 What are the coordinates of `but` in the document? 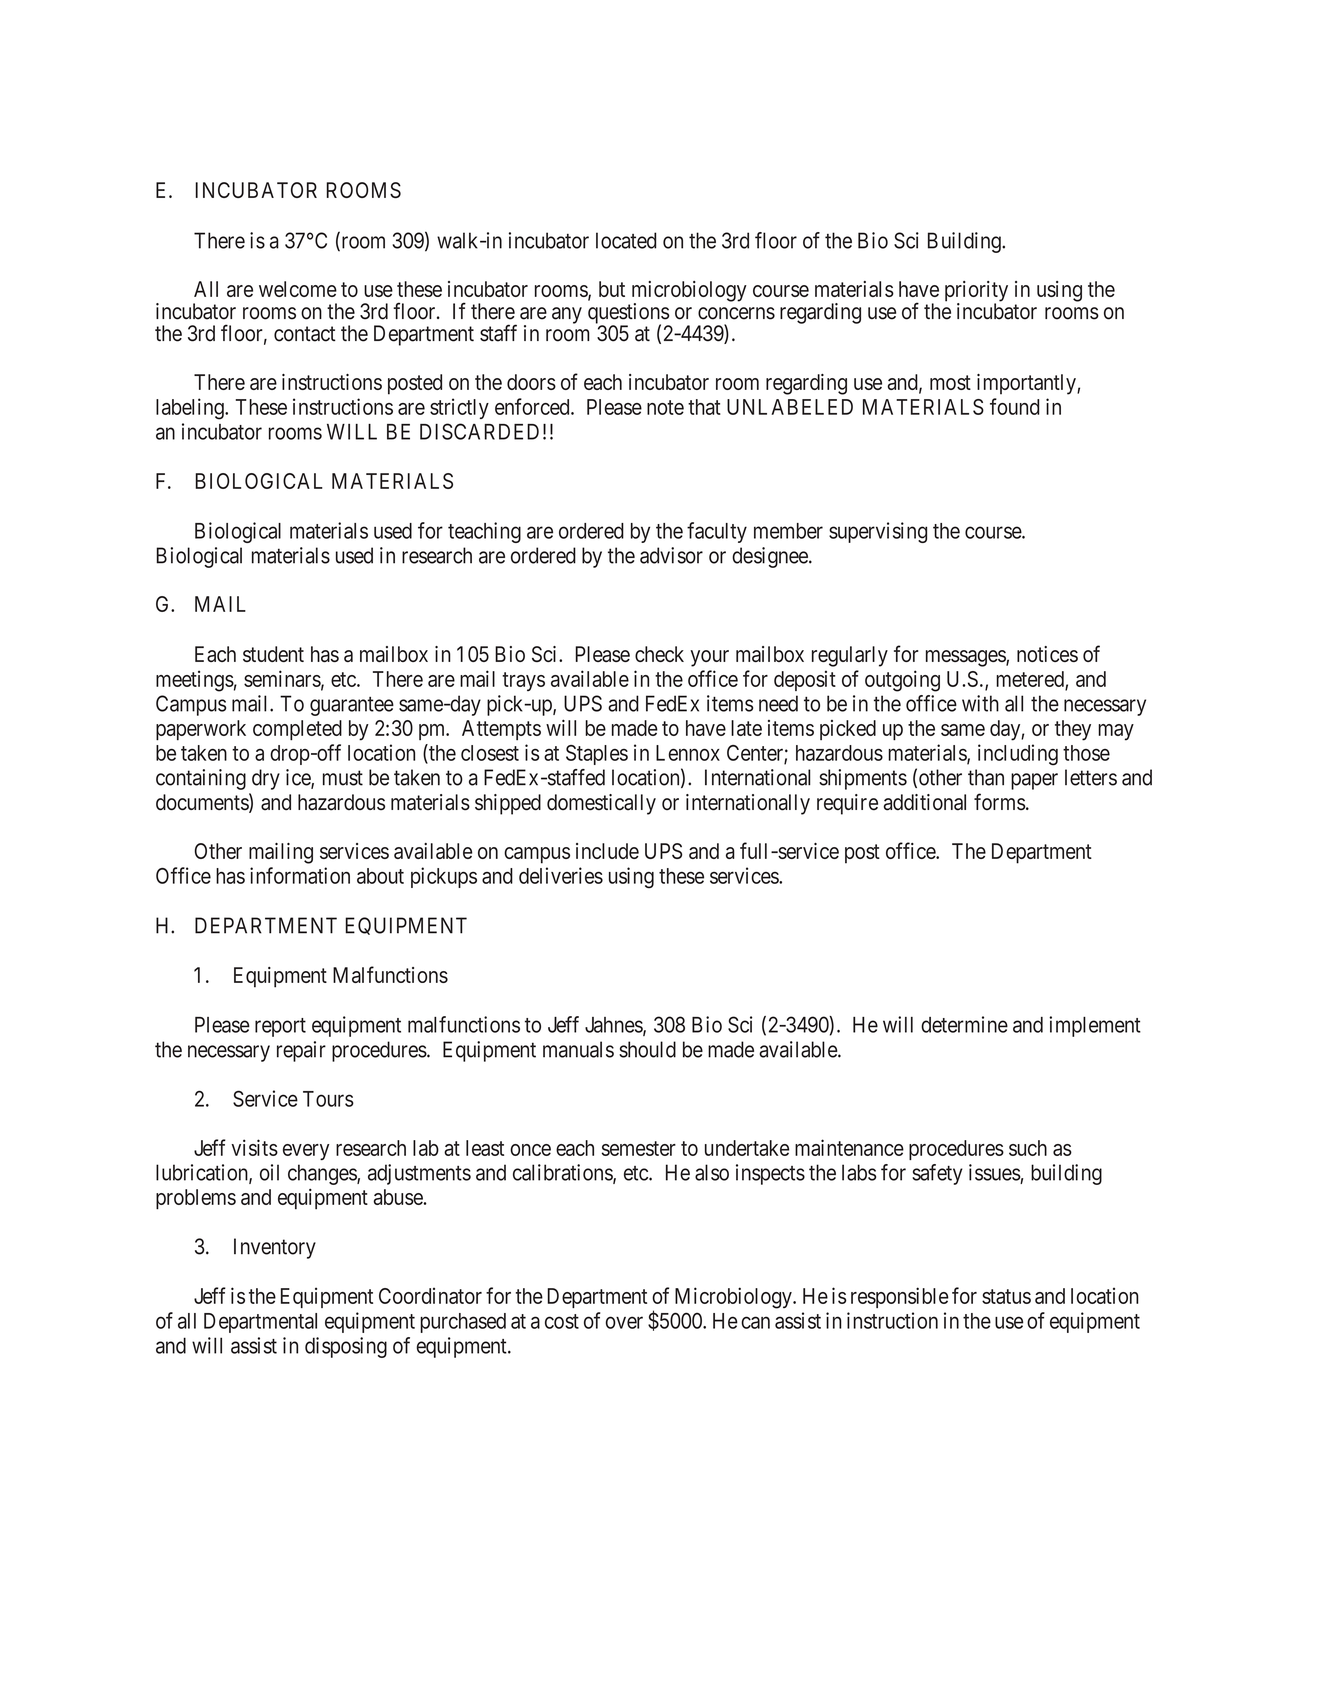 It's located at (612, 289).
